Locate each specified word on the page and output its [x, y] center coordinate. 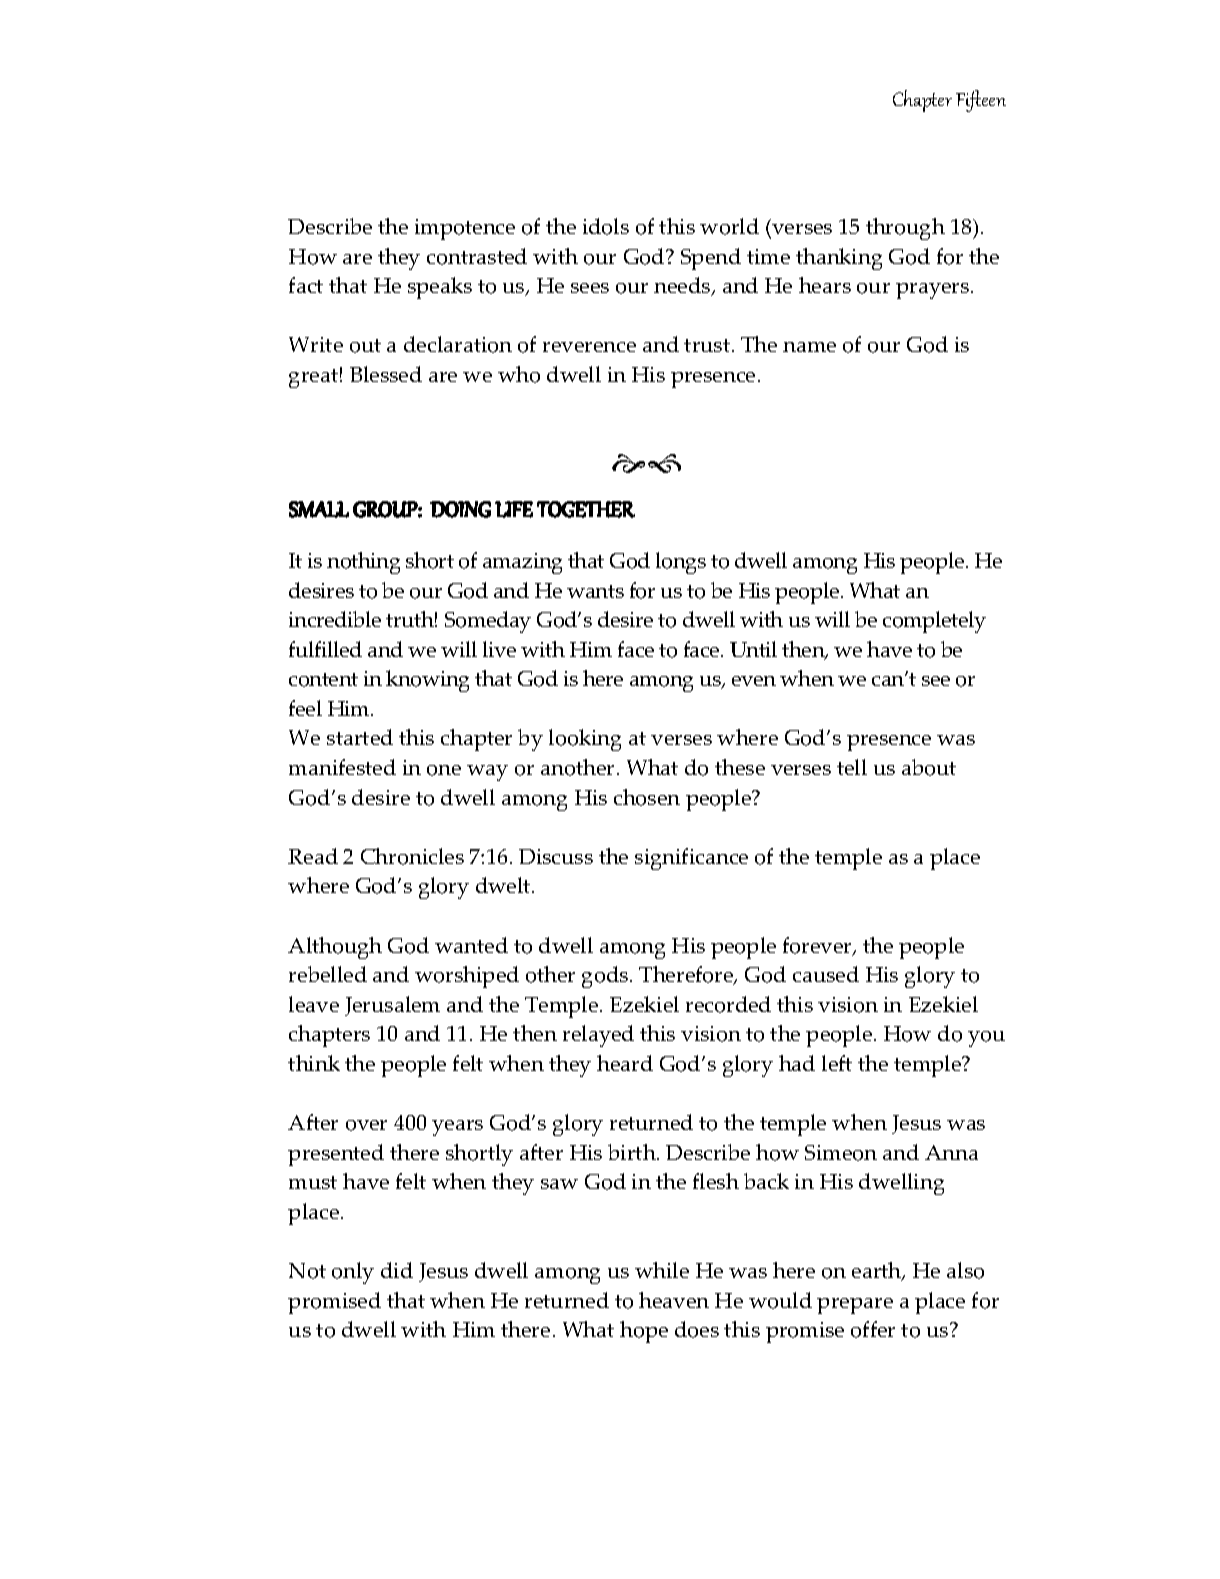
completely [934, 622]
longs [681, 563]
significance [691, 859]
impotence [465, 229]
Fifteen [981, 101]
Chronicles [412, 856]
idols [606, 226]
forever [818, 946]
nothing [363, 563]
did [397, 1270]
